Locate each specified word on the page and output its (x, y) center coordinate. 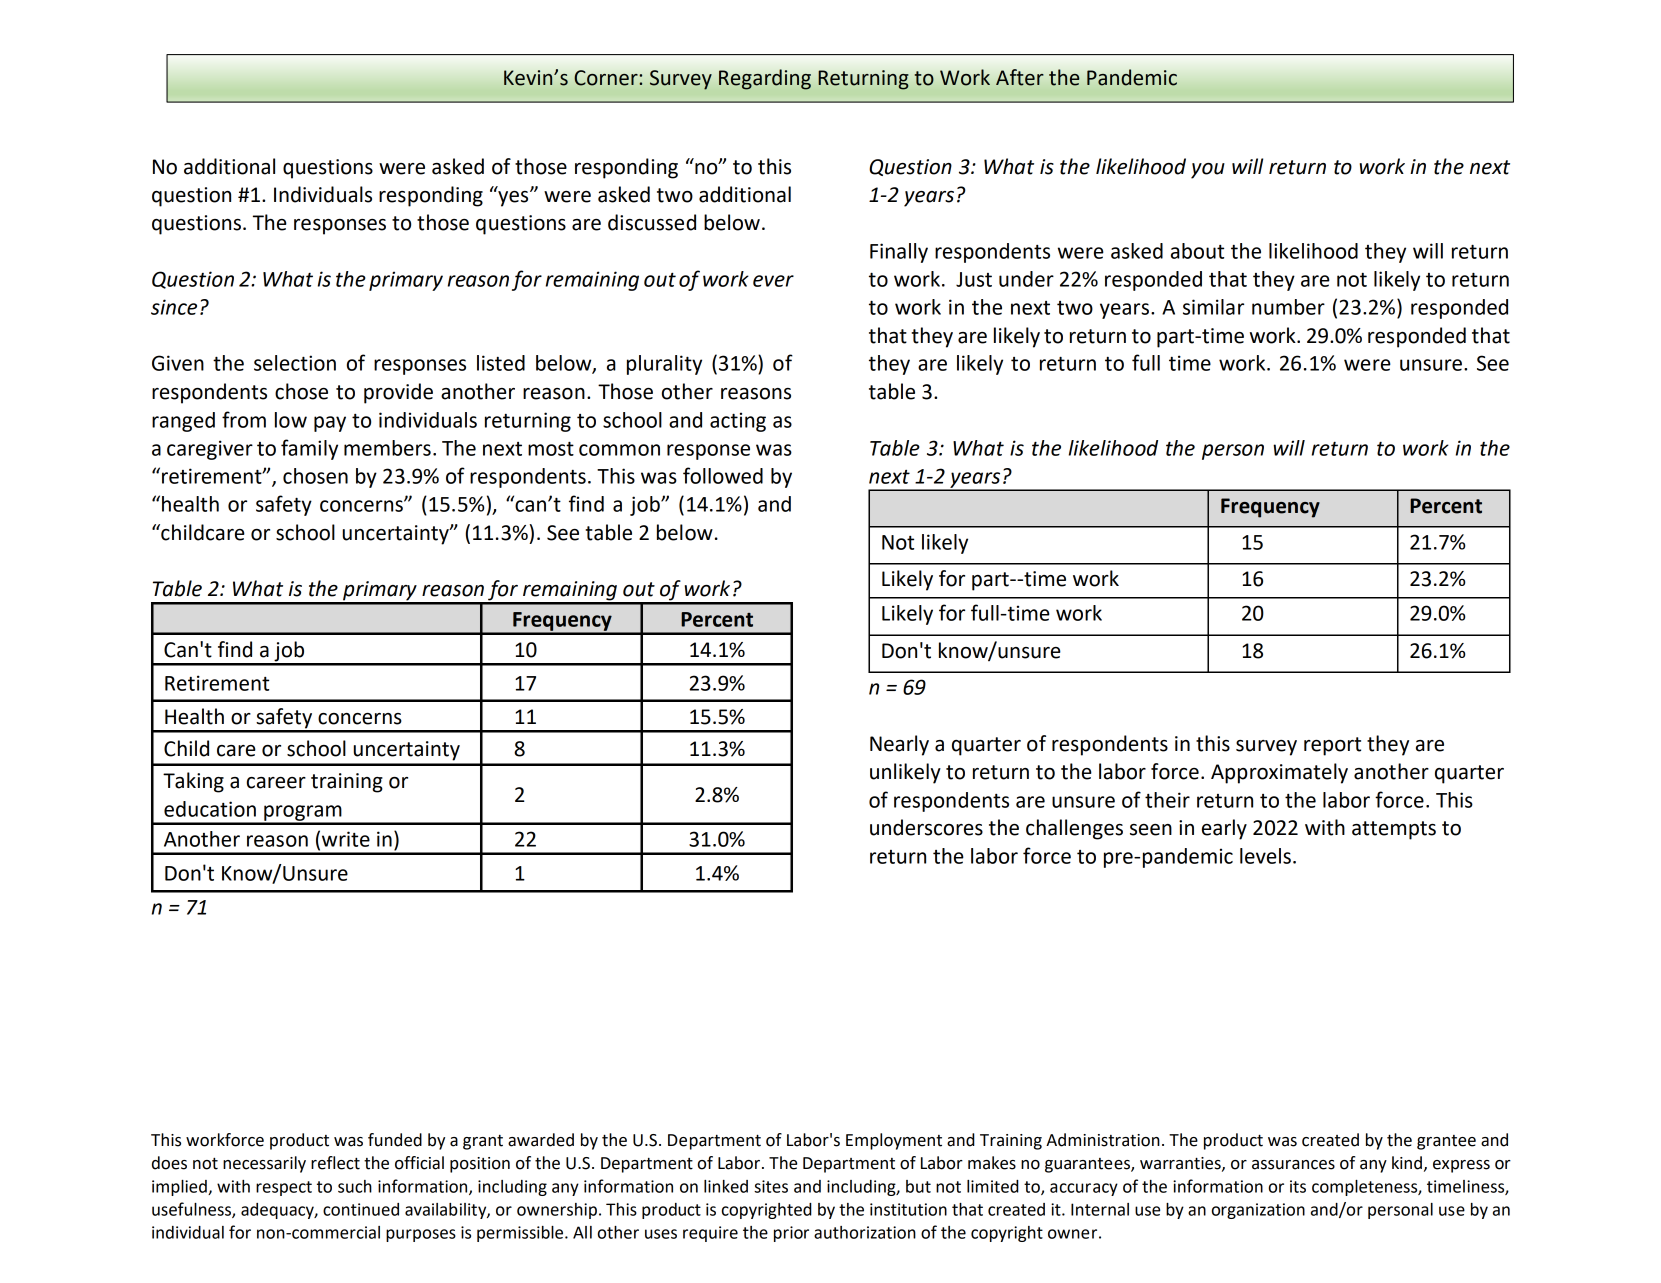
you (1208, 171)
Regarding (765, 79)
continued (361, 1209)
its (1298, 1186)
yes (513, 197)
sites (771, 1186)
